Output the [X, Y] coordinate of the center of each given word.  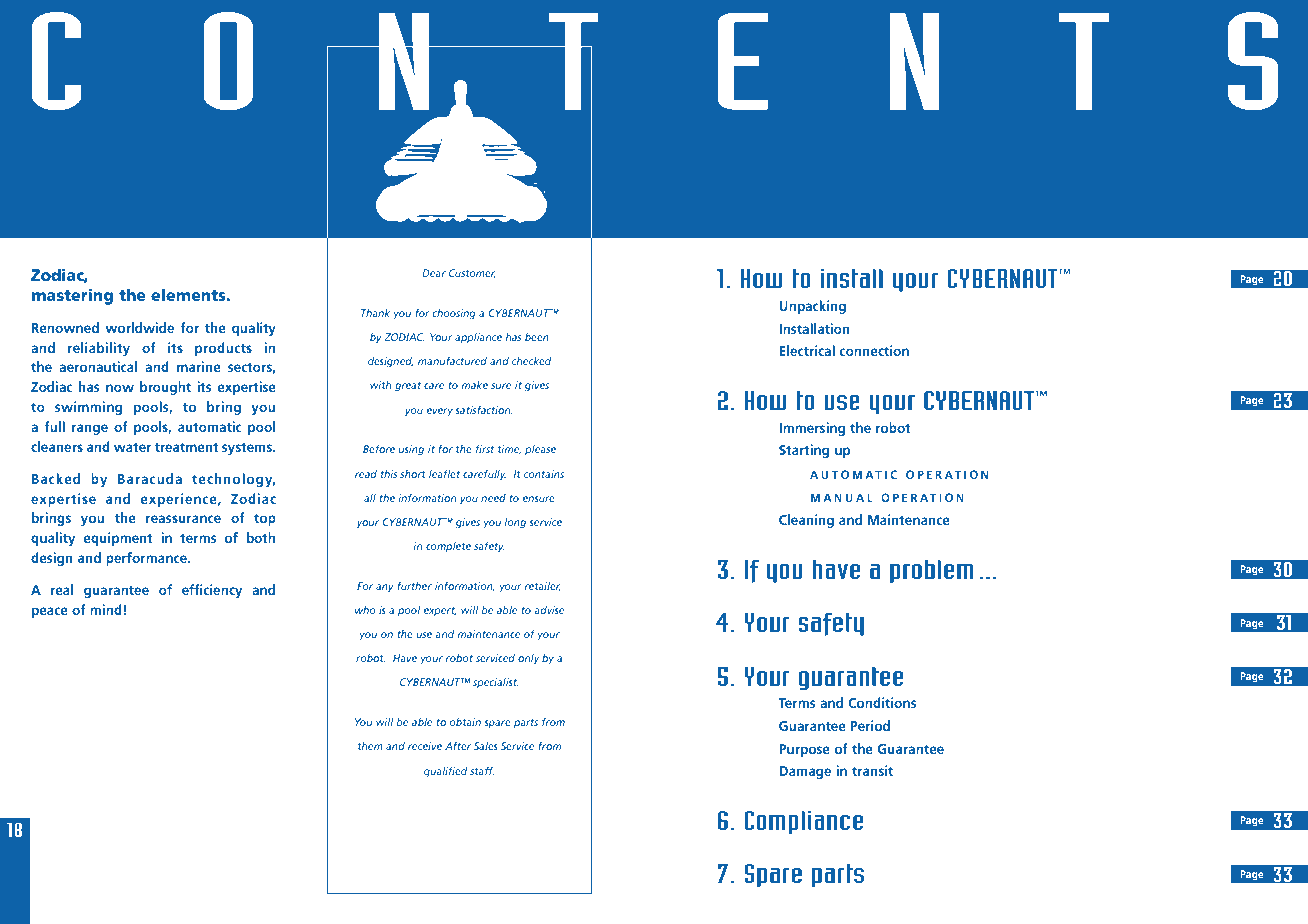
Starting [804, 451]
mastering [72, 297]
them [370, 746]
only [528, 659]
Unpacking [812, 307]
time [509, 450]
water [132, 447]
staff [482, 770]
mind [106, 609]
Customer [472, 273]
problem [932, 571]
